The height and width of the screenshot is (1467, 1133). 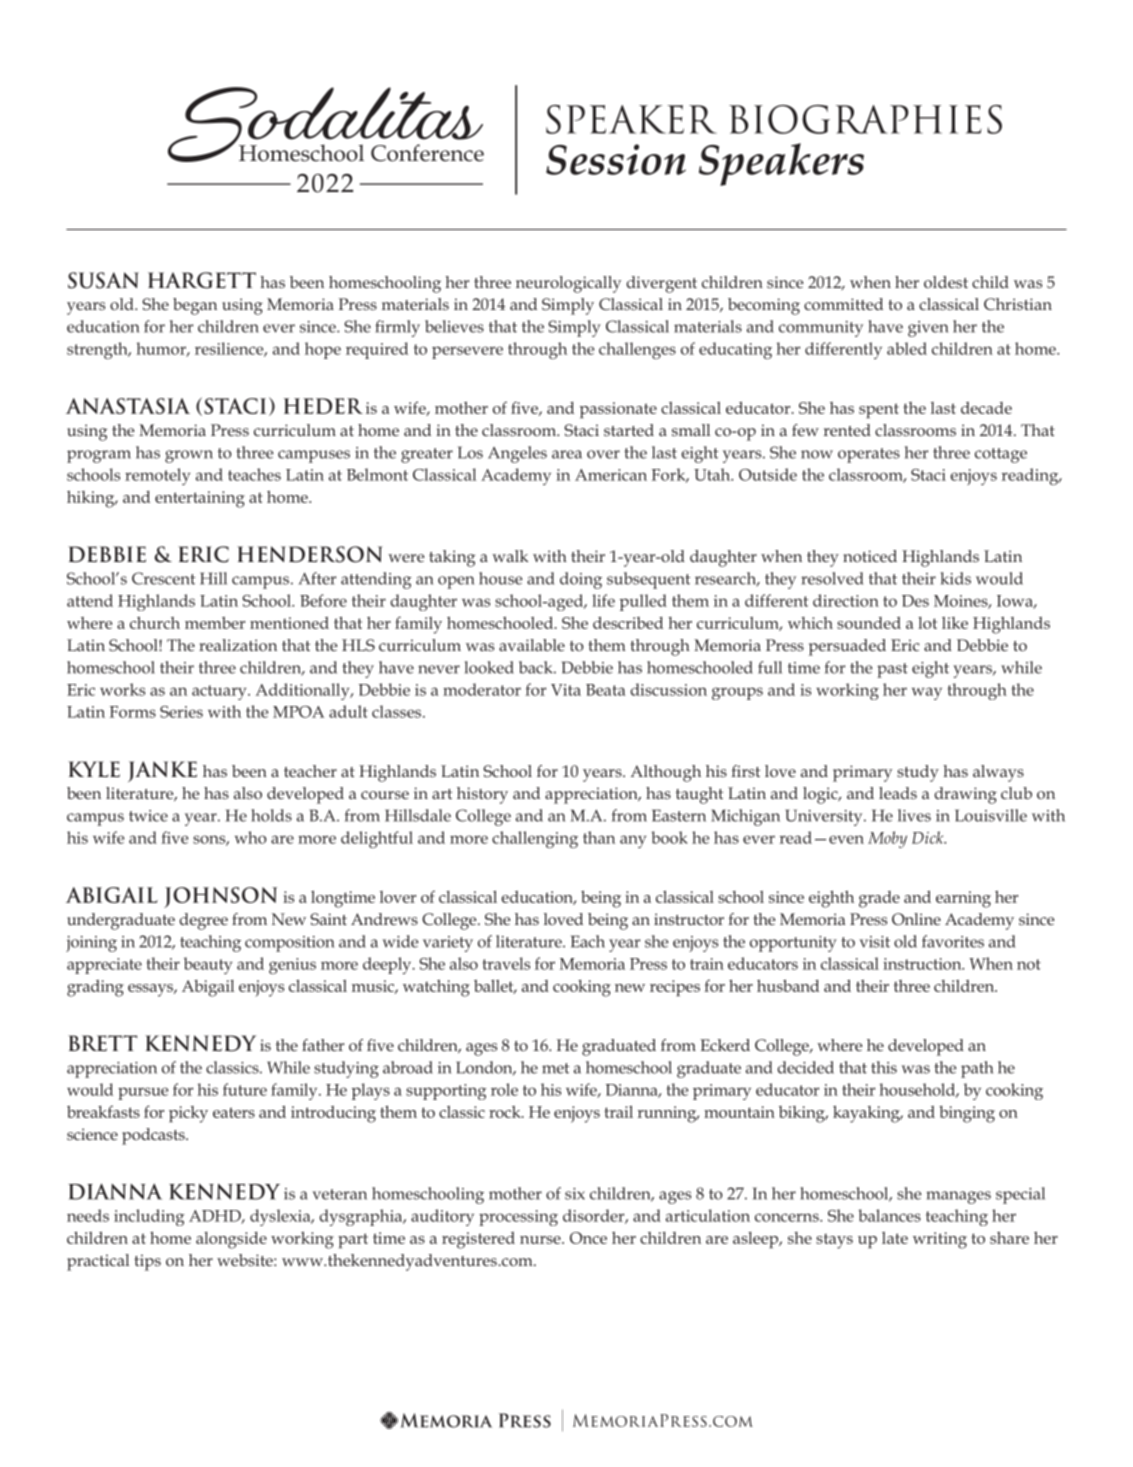 What do you see at coordinates (870, 556) in the screenshot?
I see `noticed` at bounding box center [870, 556].
